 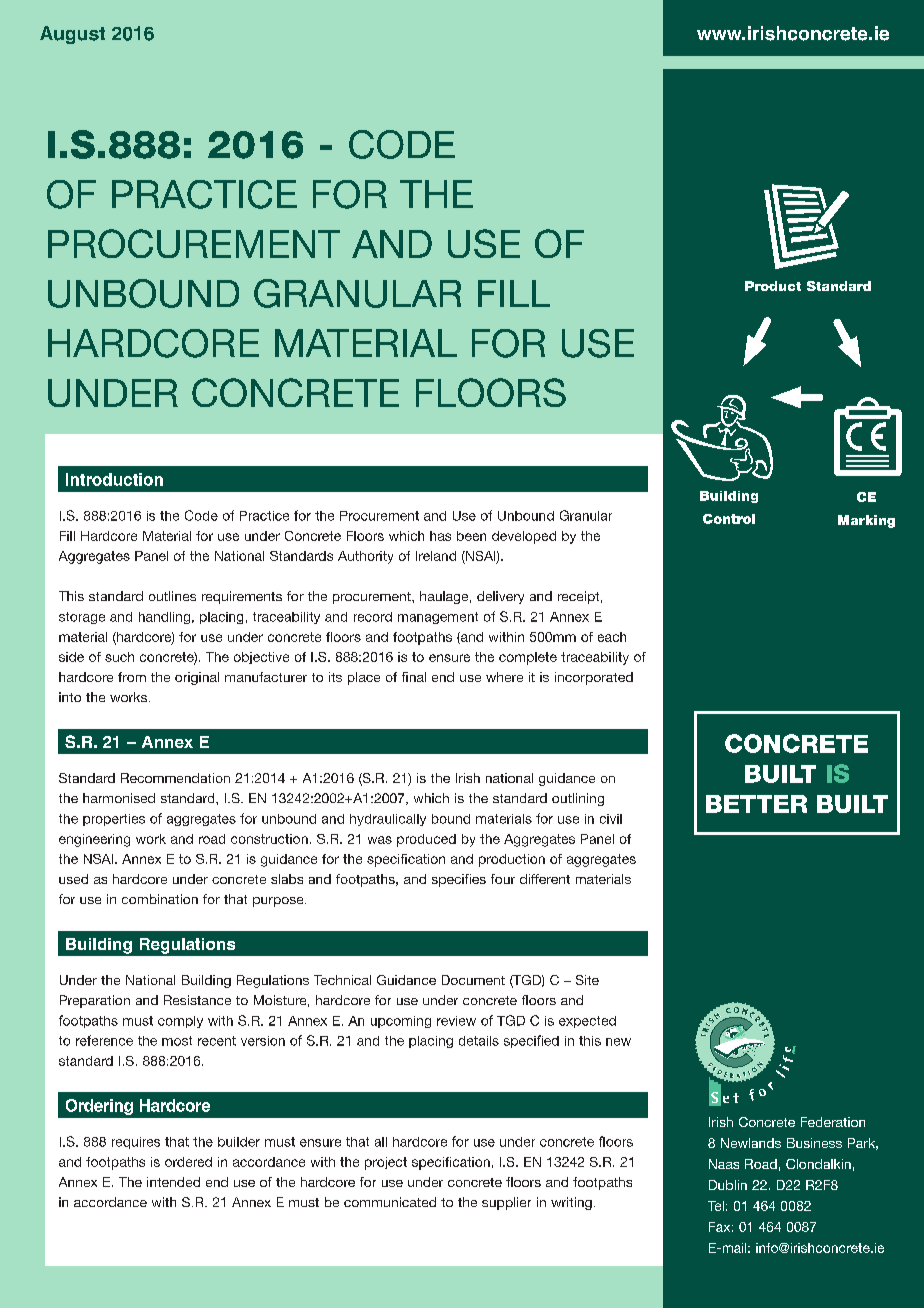 What do you see at coordinates (612, 637) in the page?
I see `each` at bounding box center [612, 637].
